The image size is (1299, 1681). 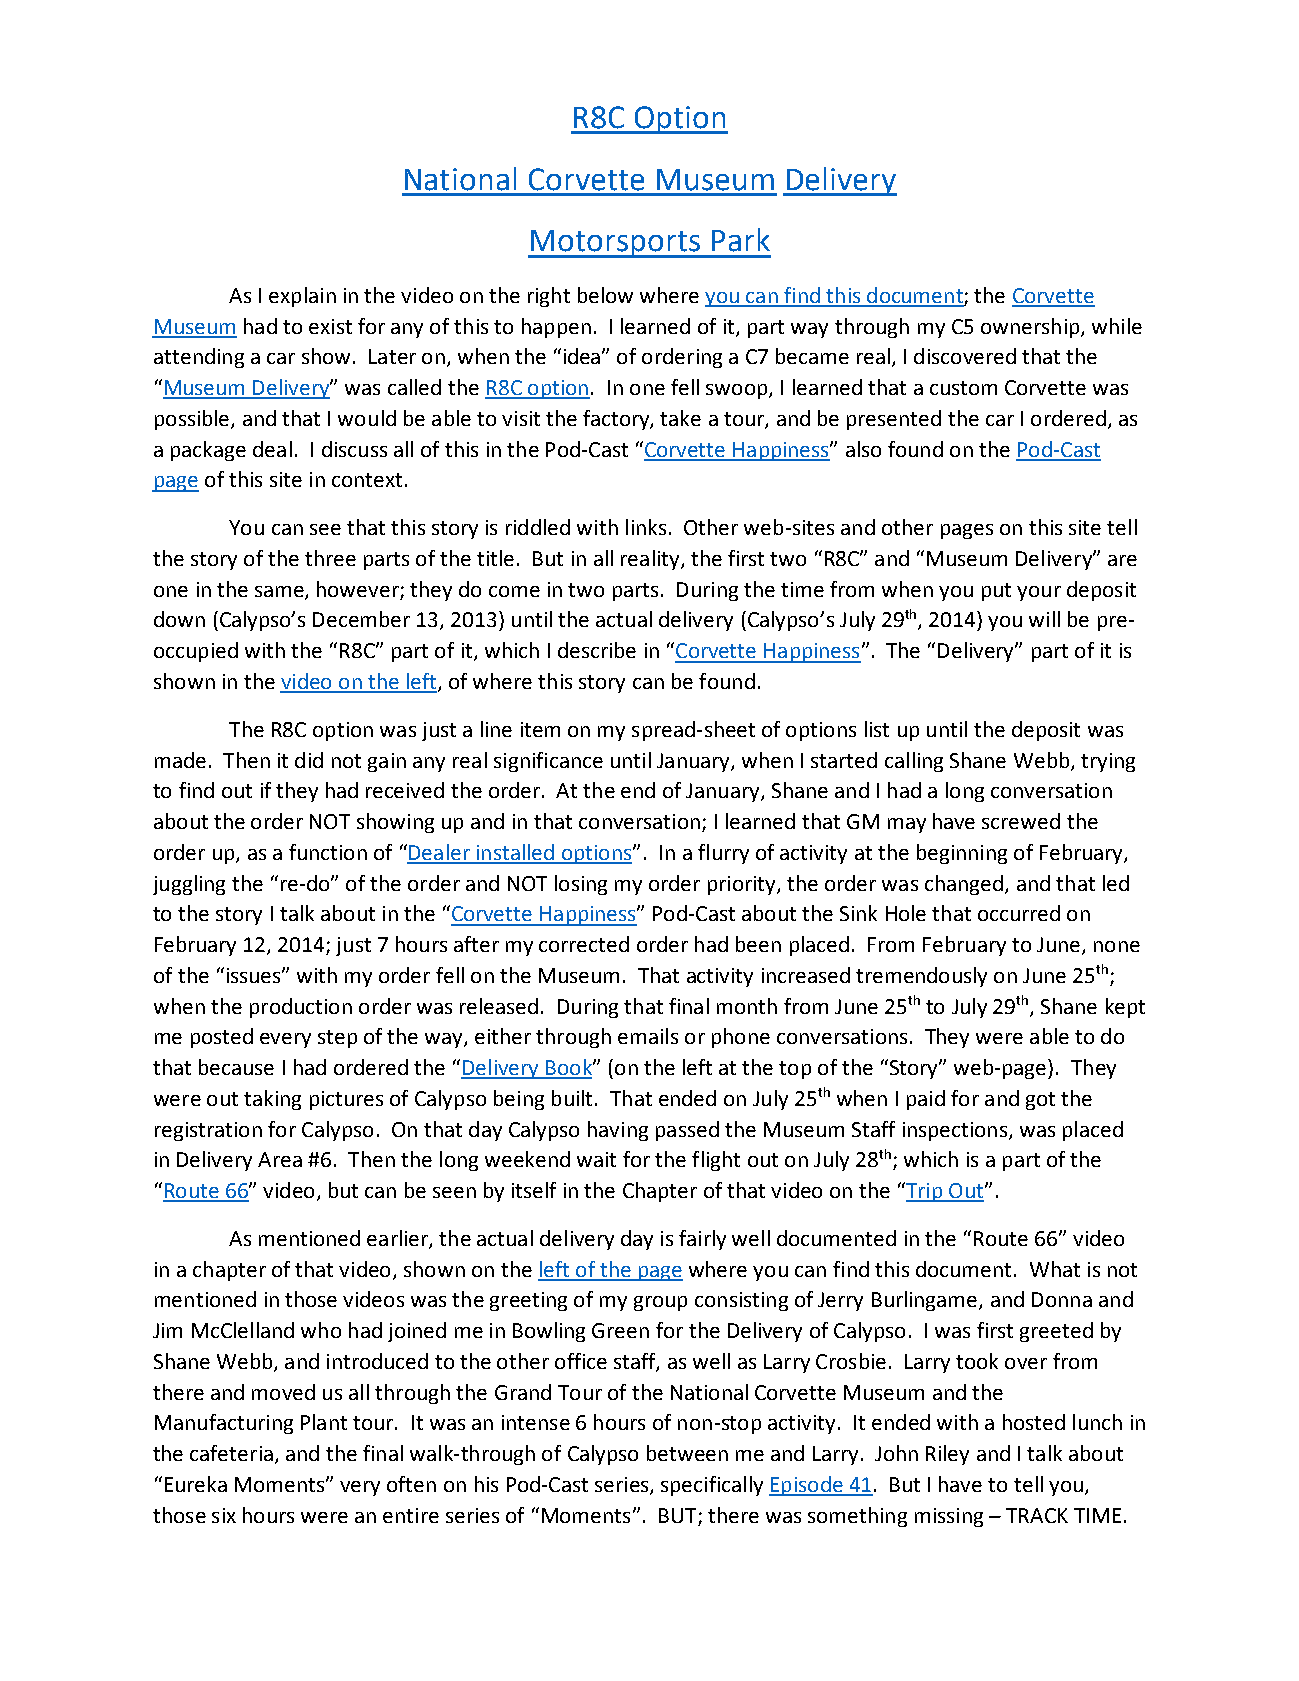 I want to click on got, so click(x=1040, y=1101).
